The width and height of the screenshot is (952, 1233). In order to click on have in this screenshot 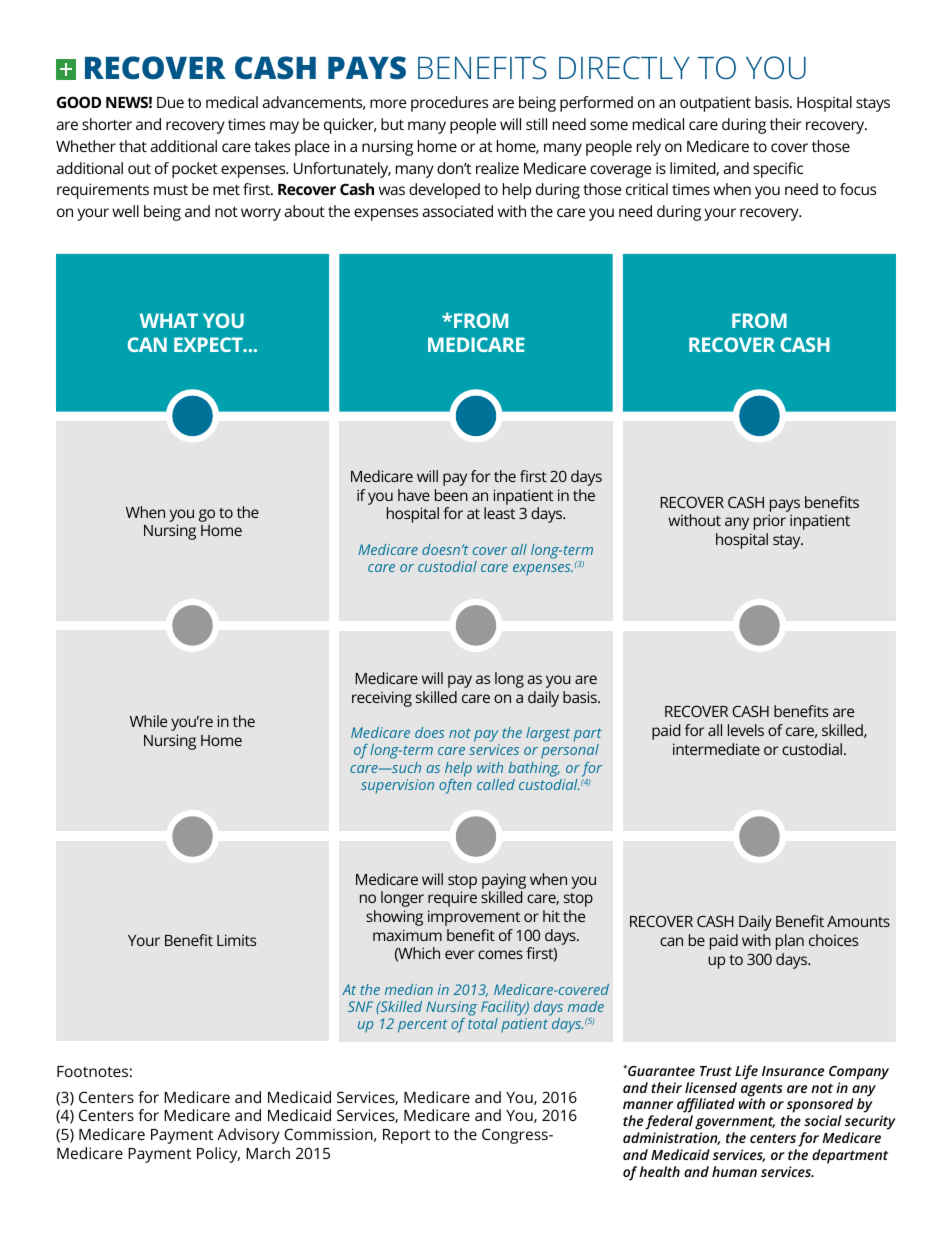, I will do `click(414, 495)`.
